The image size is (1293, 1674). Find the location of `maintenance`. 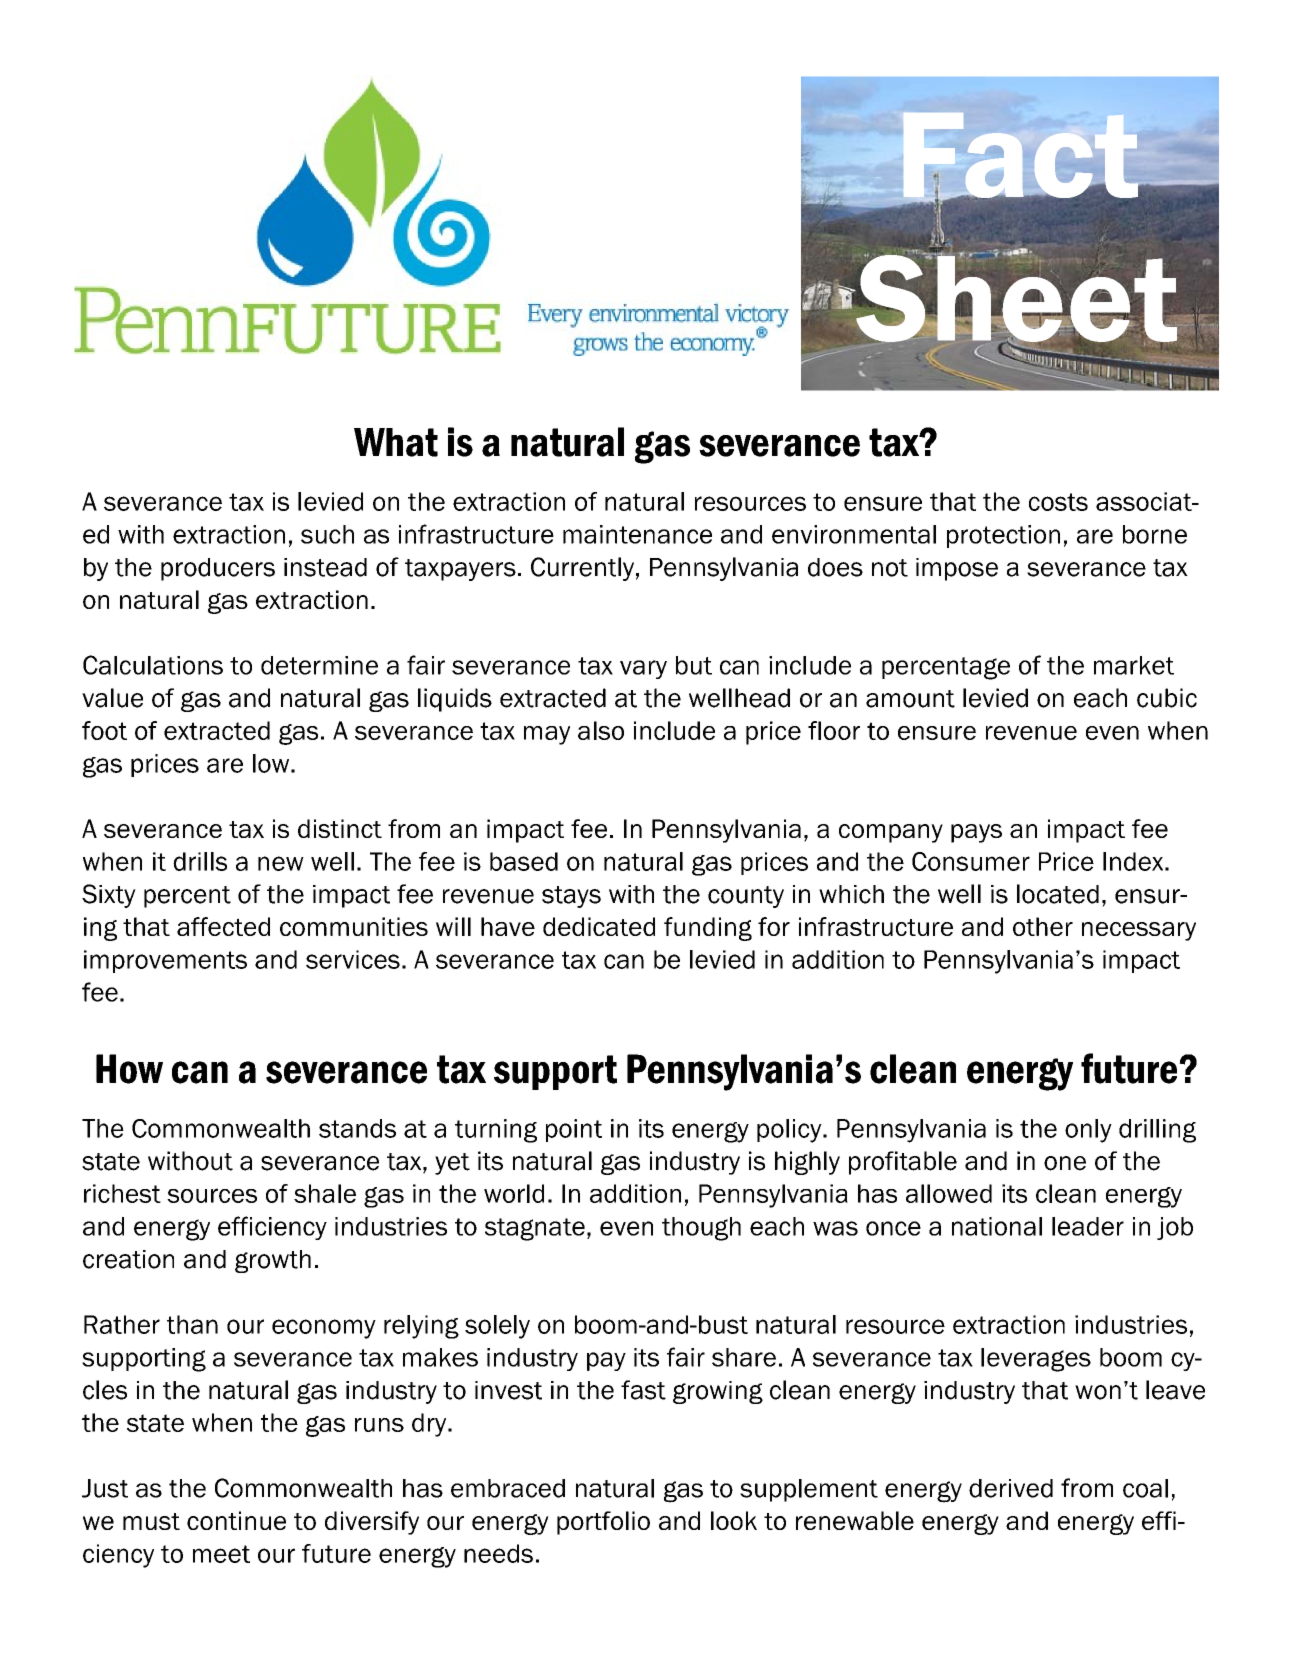

maintenance is located at coordinates (637, 534).
